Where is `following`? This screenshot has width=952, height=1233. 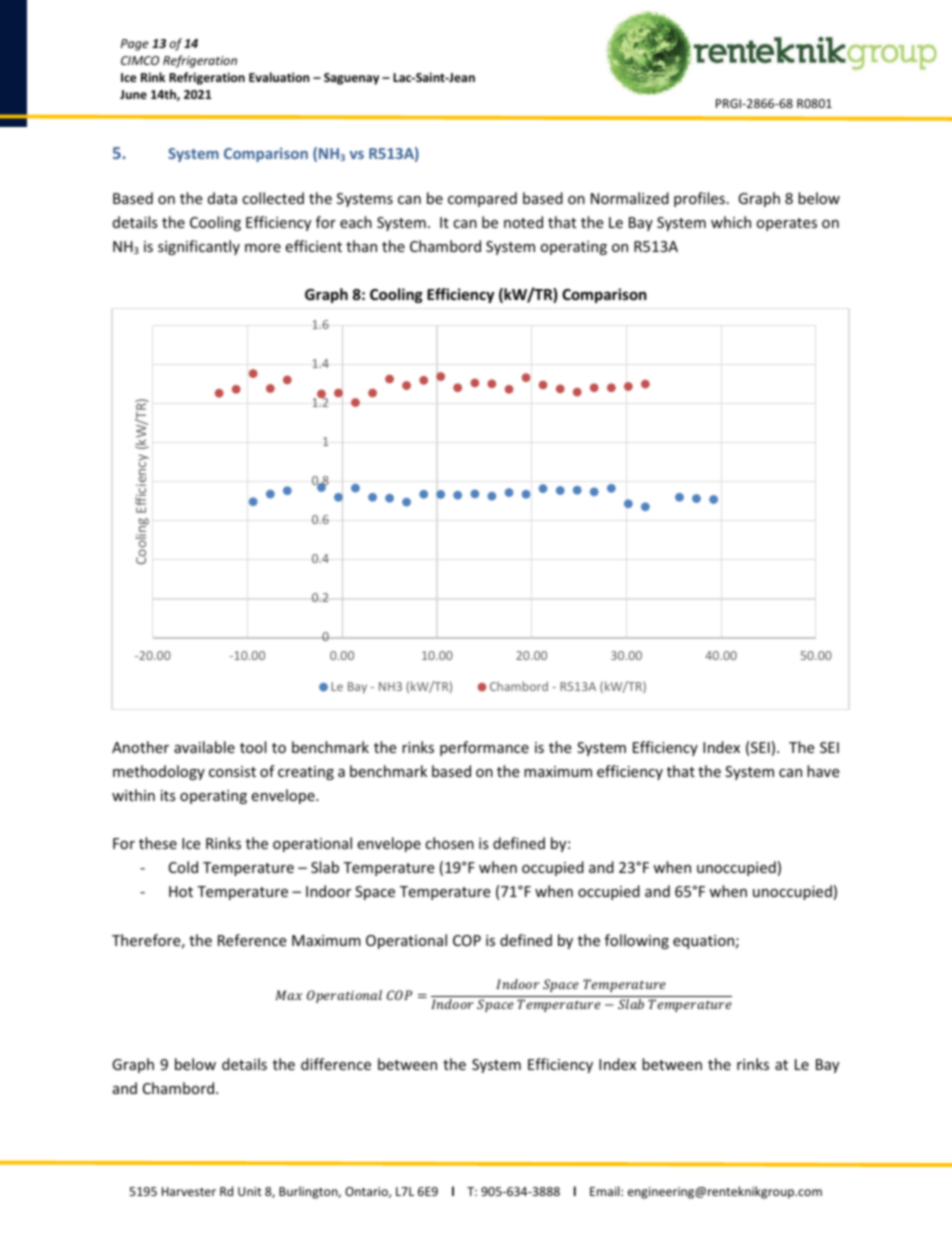 following is located at coordinates (637, 941).
